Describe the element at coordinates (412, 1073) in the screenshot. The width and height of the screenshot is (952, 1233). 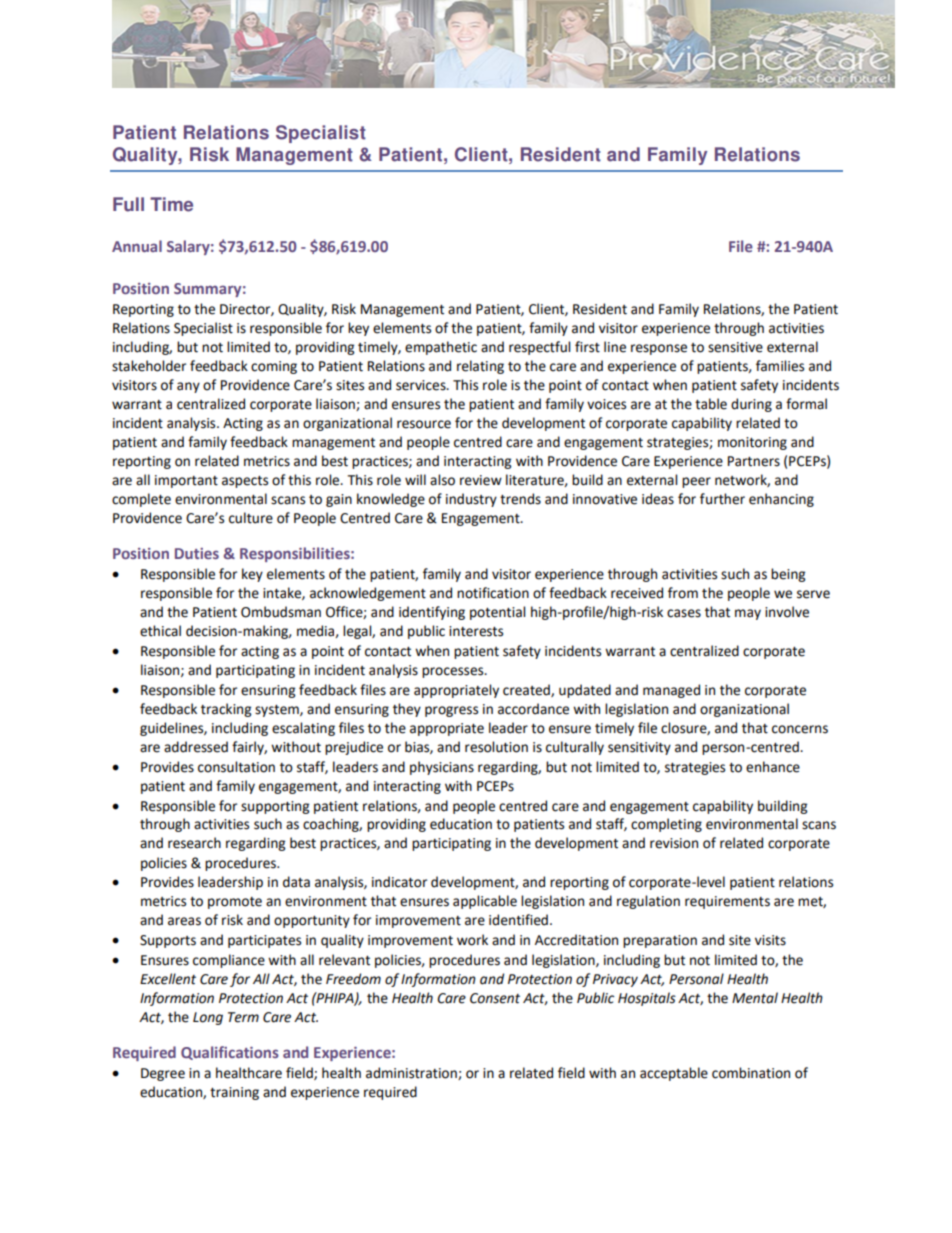
I see `administration` at that location.
